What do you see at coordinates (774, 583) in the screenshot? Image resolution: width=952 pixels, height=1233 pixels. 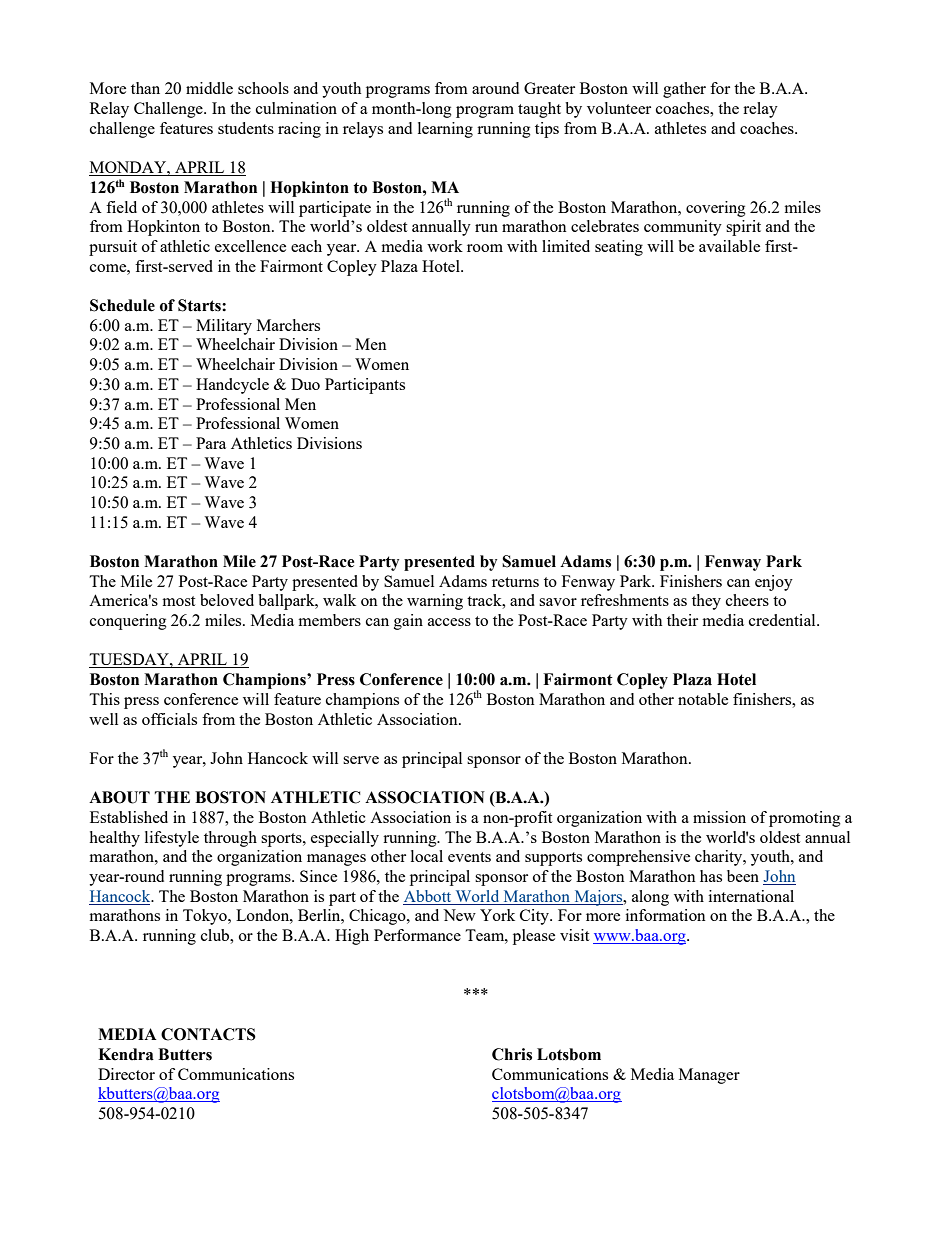 I see `enjoy` at bounding box center [774, 583].
